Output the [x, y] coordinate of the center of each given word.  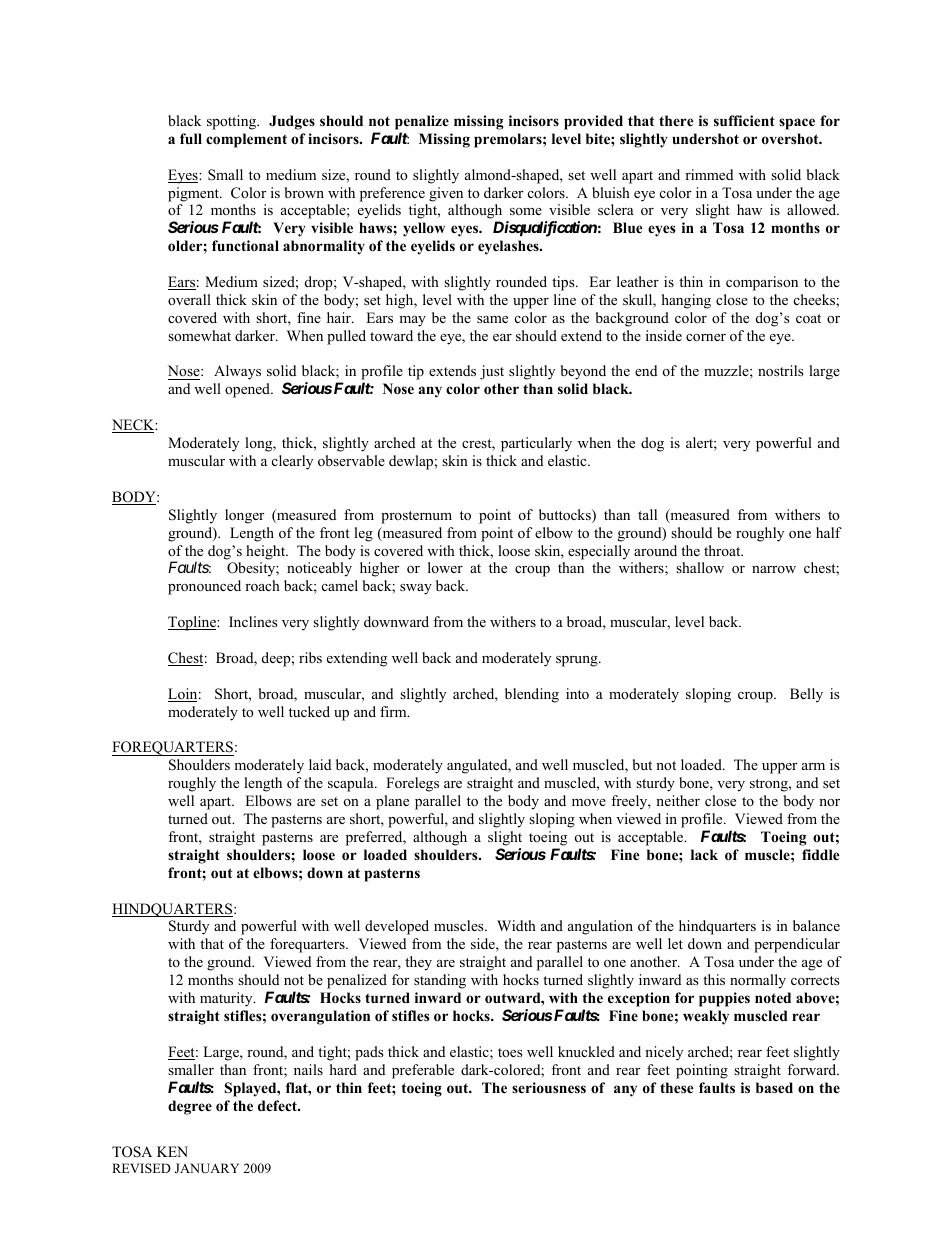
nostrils [781, 370]
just [492, 372]
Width [516, 925]
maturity [227, 999]
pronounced [204, 587]
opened [249, 390]
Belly [806, 695]
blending [532, 695]
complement [246, 140]
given [446, 194]
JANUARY [207, 1168]
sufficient [744, 120]
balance [816, 925]
